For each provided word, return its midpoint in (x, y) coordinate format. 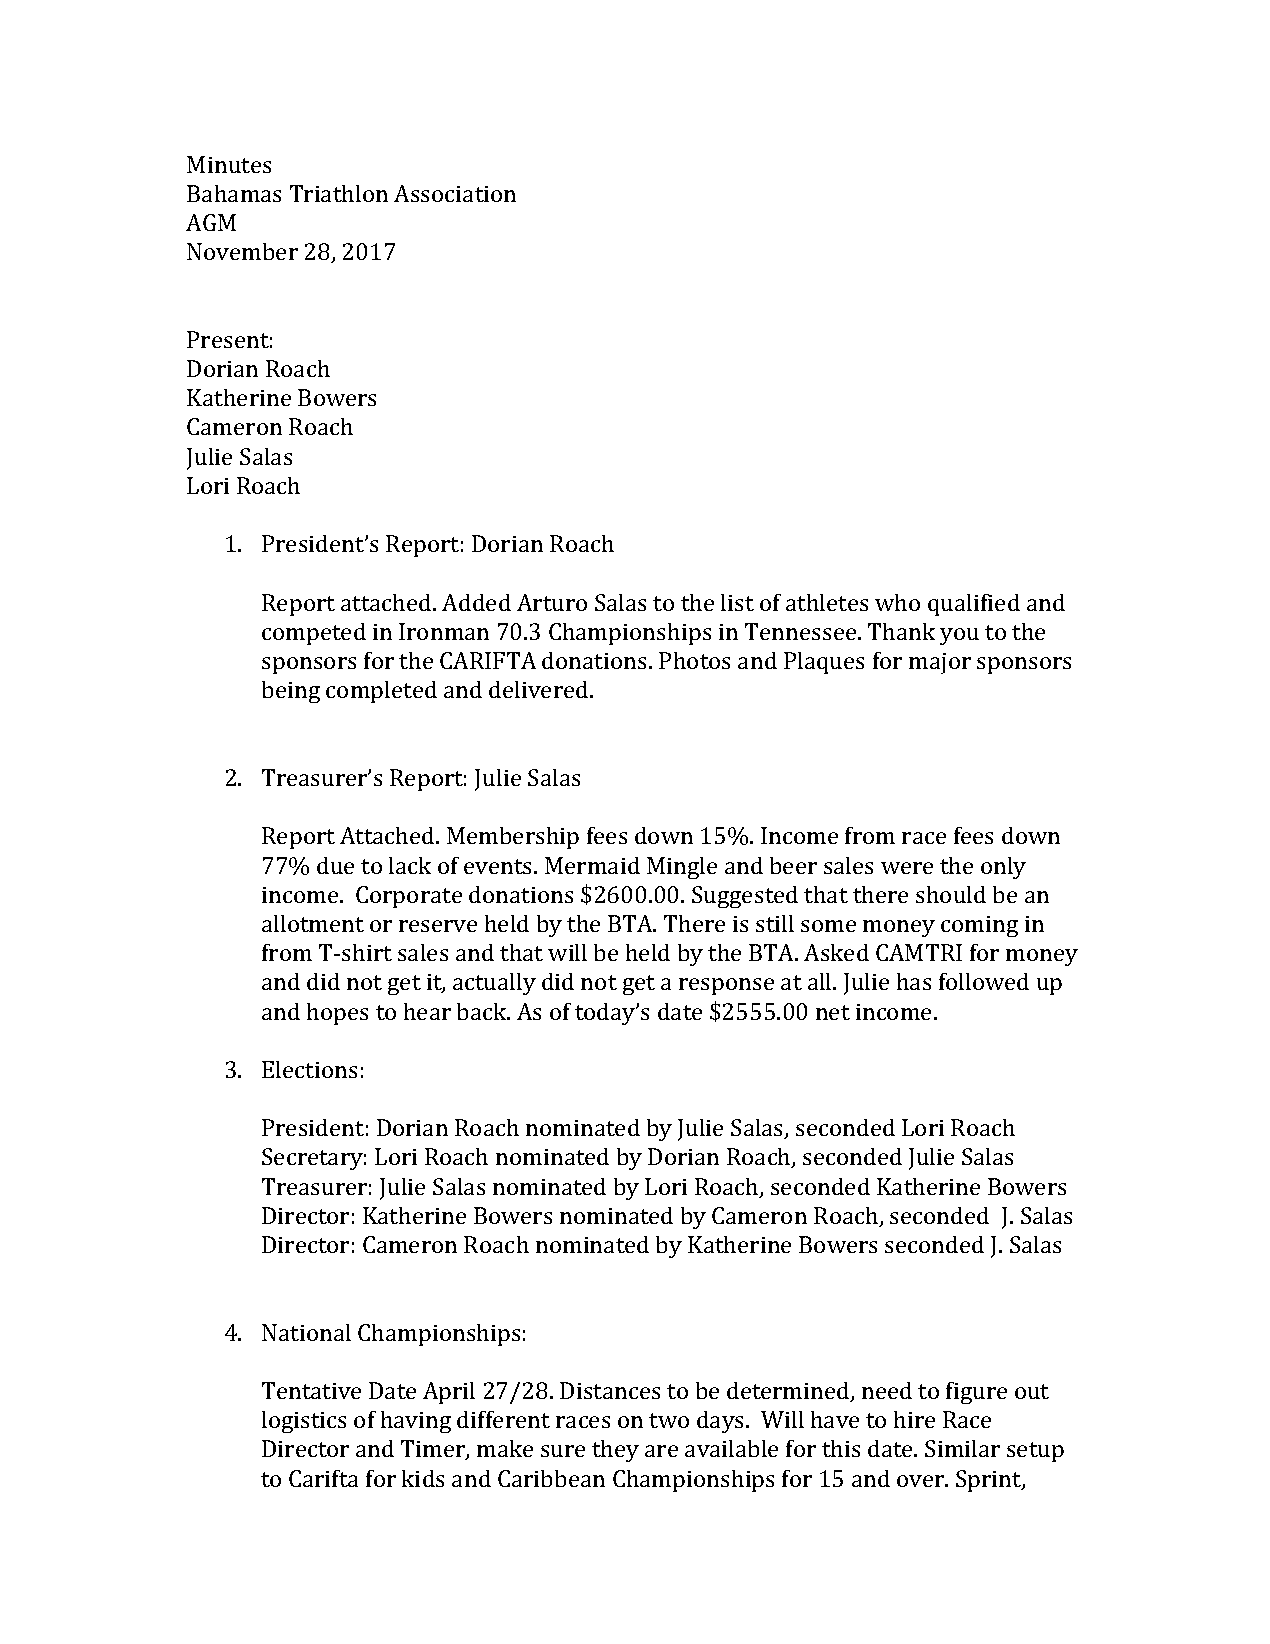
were (907, 868)
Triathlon (339, 193)
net (833, 1012)
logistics (304, 1422)
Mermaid (592, 865)
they (615, 1451)
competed (314, 634)
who (897, 602)
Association (455, 193)
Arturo (552, 602)
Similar (962, 1448)
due (335, 865)
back (483, 1011)
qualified (974, 605)
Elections (309, 1069)
